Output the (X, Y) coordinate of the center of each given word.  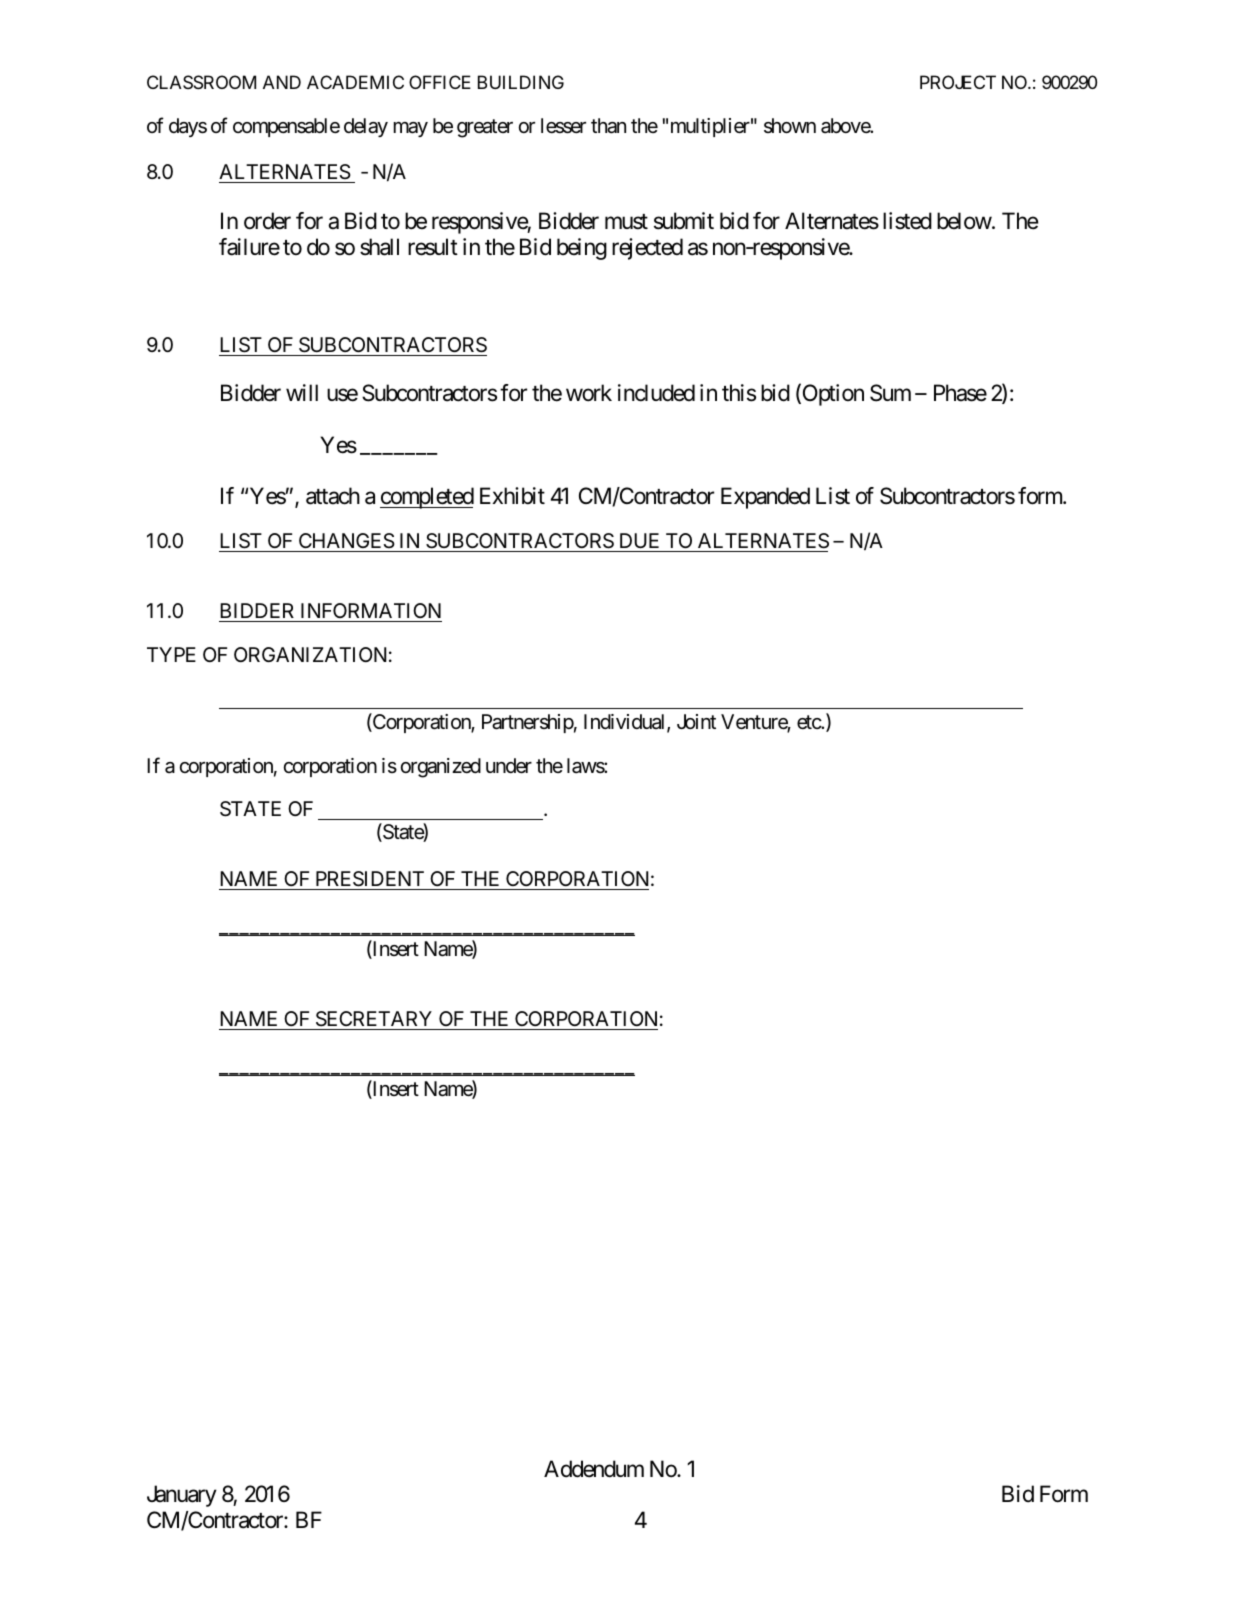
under (509, 766)
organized (441, 768)
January (182, 1496)
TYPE (171, 654)
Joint (696, 721)
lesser (563, 126)
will (302, 392)
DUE (639, 542)
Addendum (594, 1469)
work (589, 393)
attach (333, 496)
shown (790, 125)
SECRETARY (374, 1019)
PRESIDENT (370, 879)
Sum (890, 393)
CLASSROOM (201, 82)
